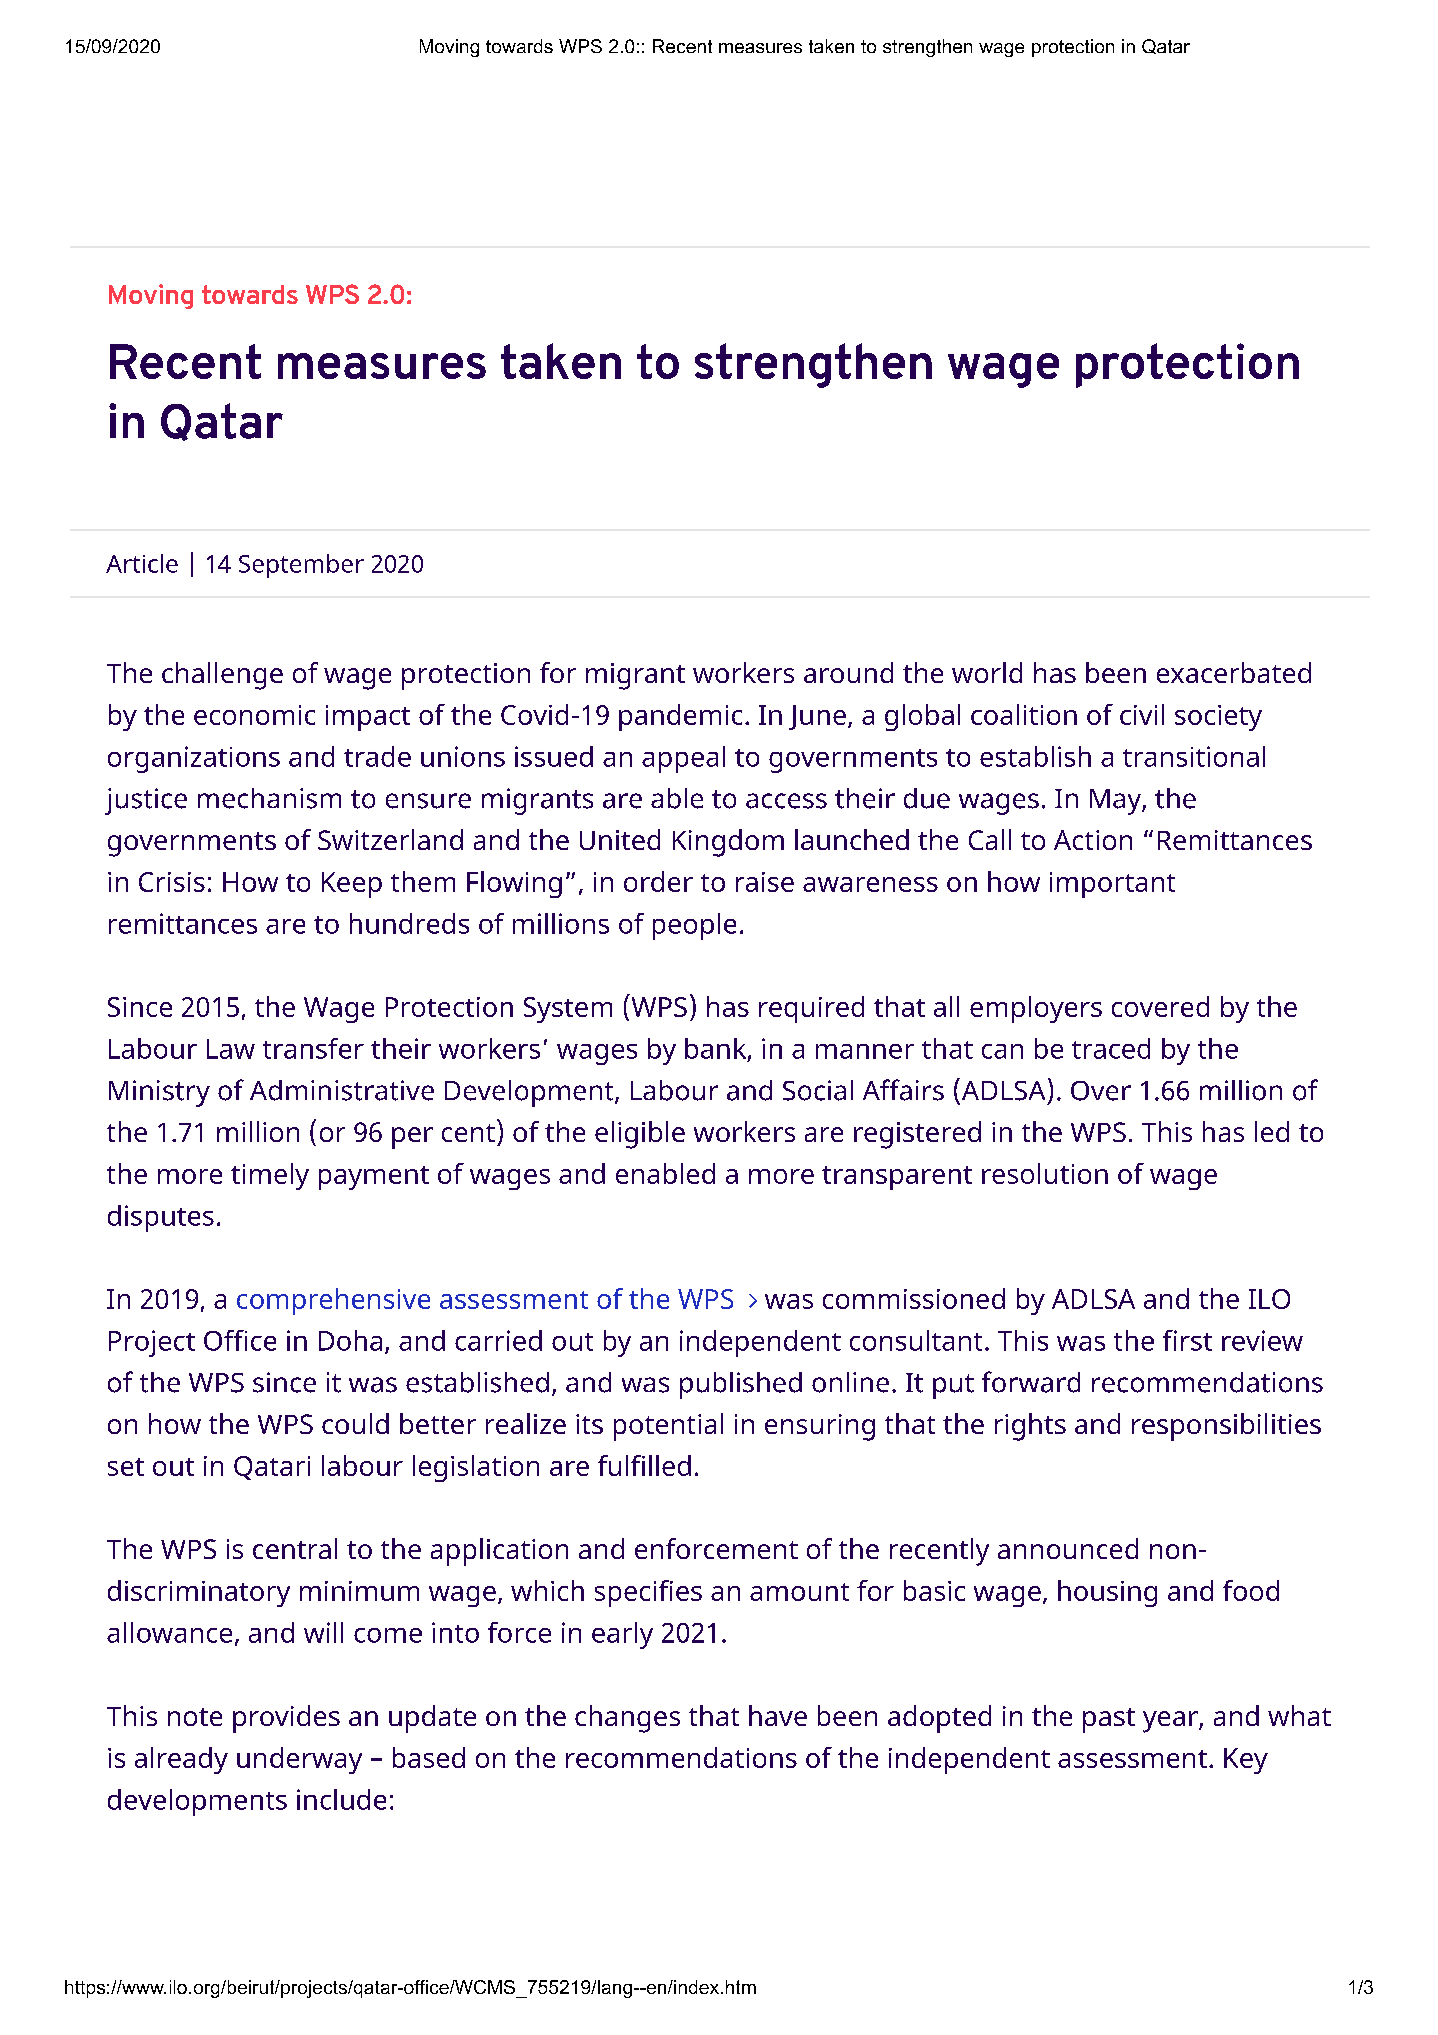  I want to click on year, so click(1170, 1722).
